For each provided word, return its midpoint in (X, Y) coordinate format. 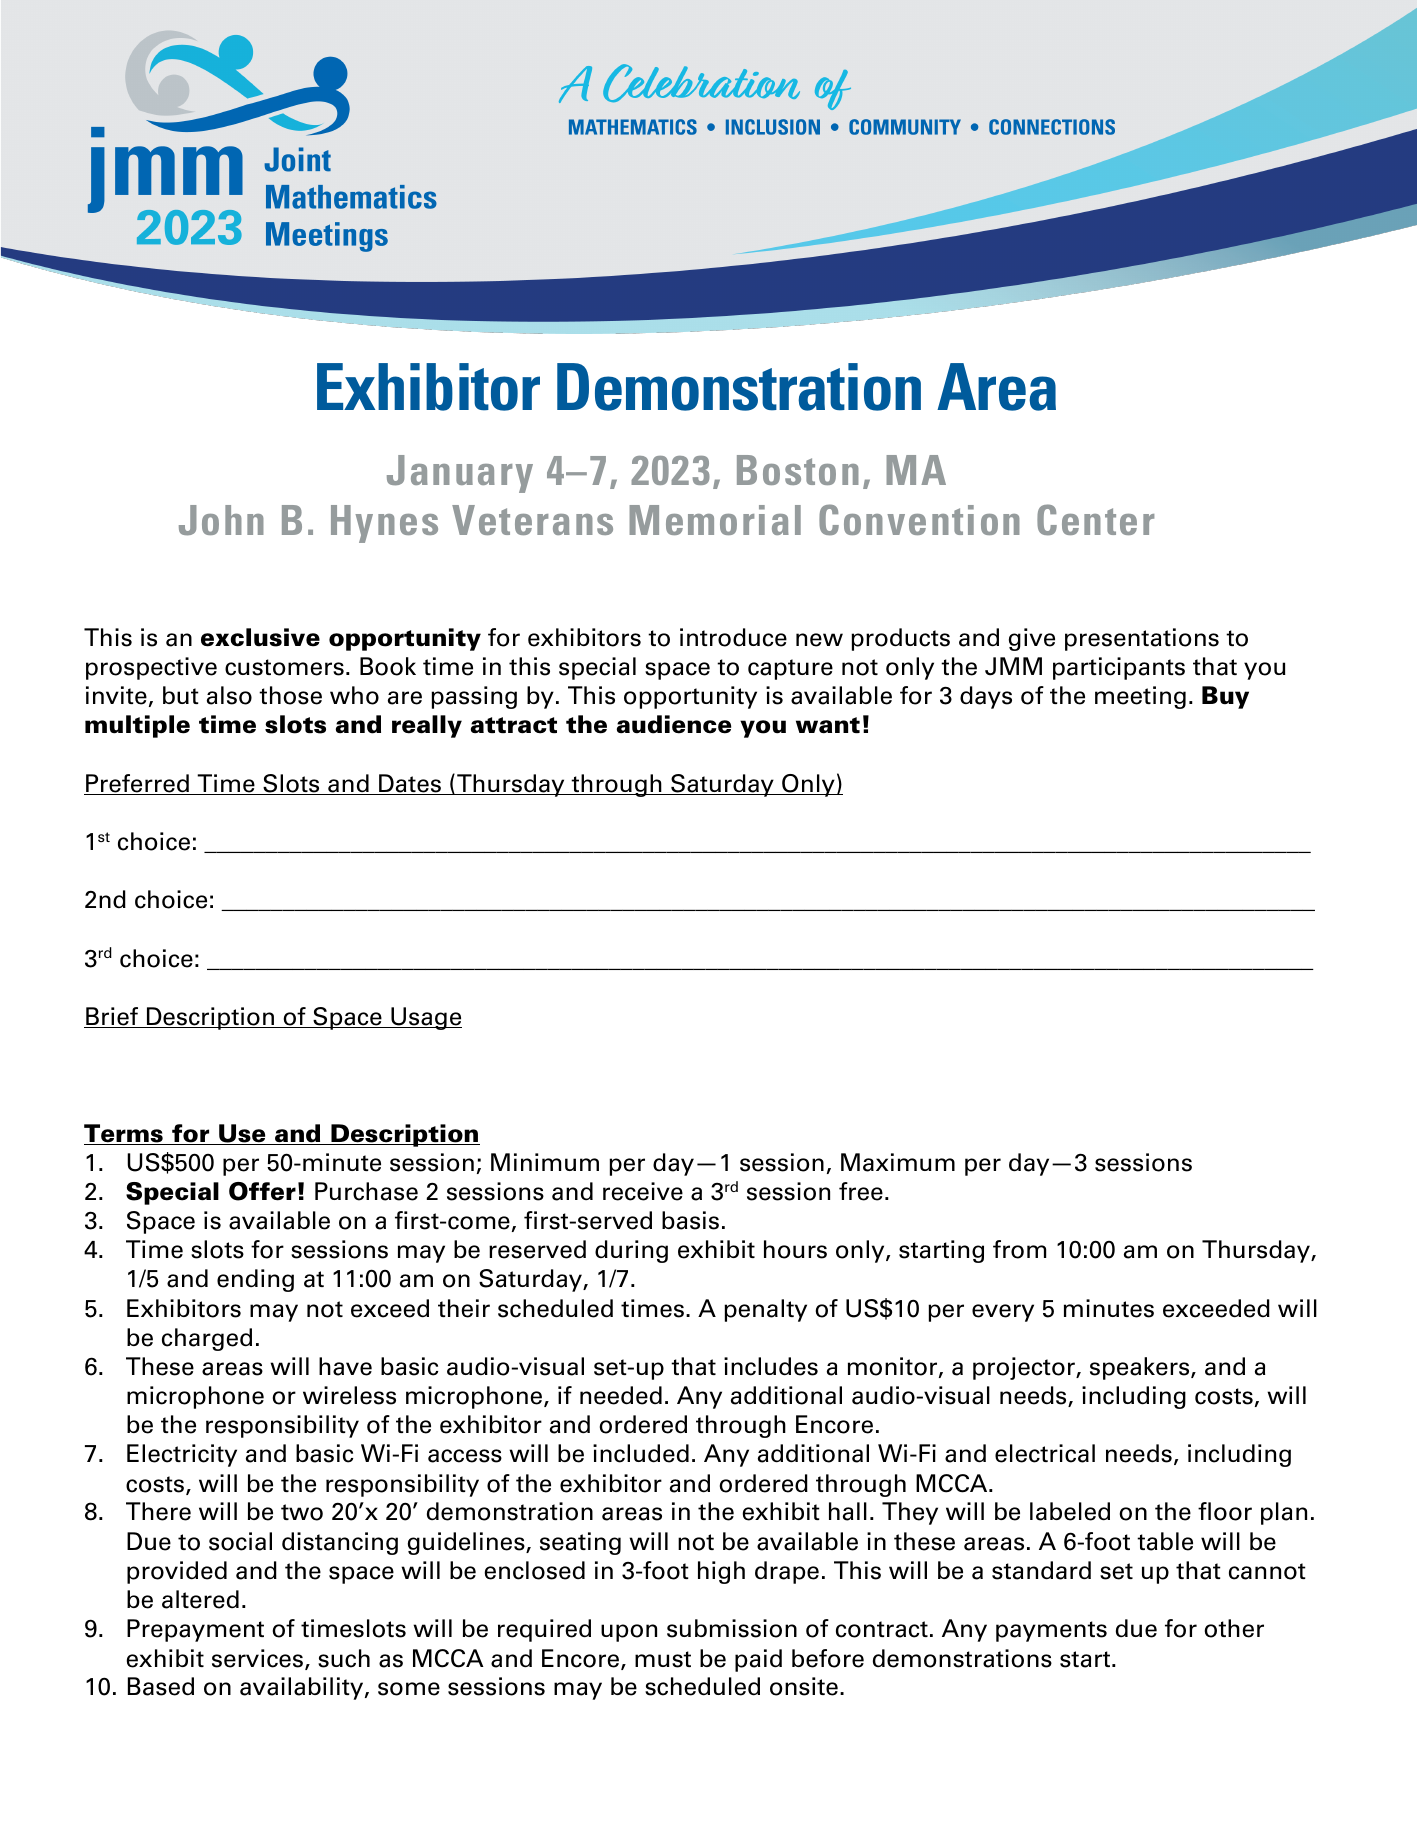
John (221, 520)
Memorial (715, 520)
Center (1095, 519)
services (259, 1659)
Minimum (545, 1162)
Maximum (898, 1162)
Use (242, 1134)
